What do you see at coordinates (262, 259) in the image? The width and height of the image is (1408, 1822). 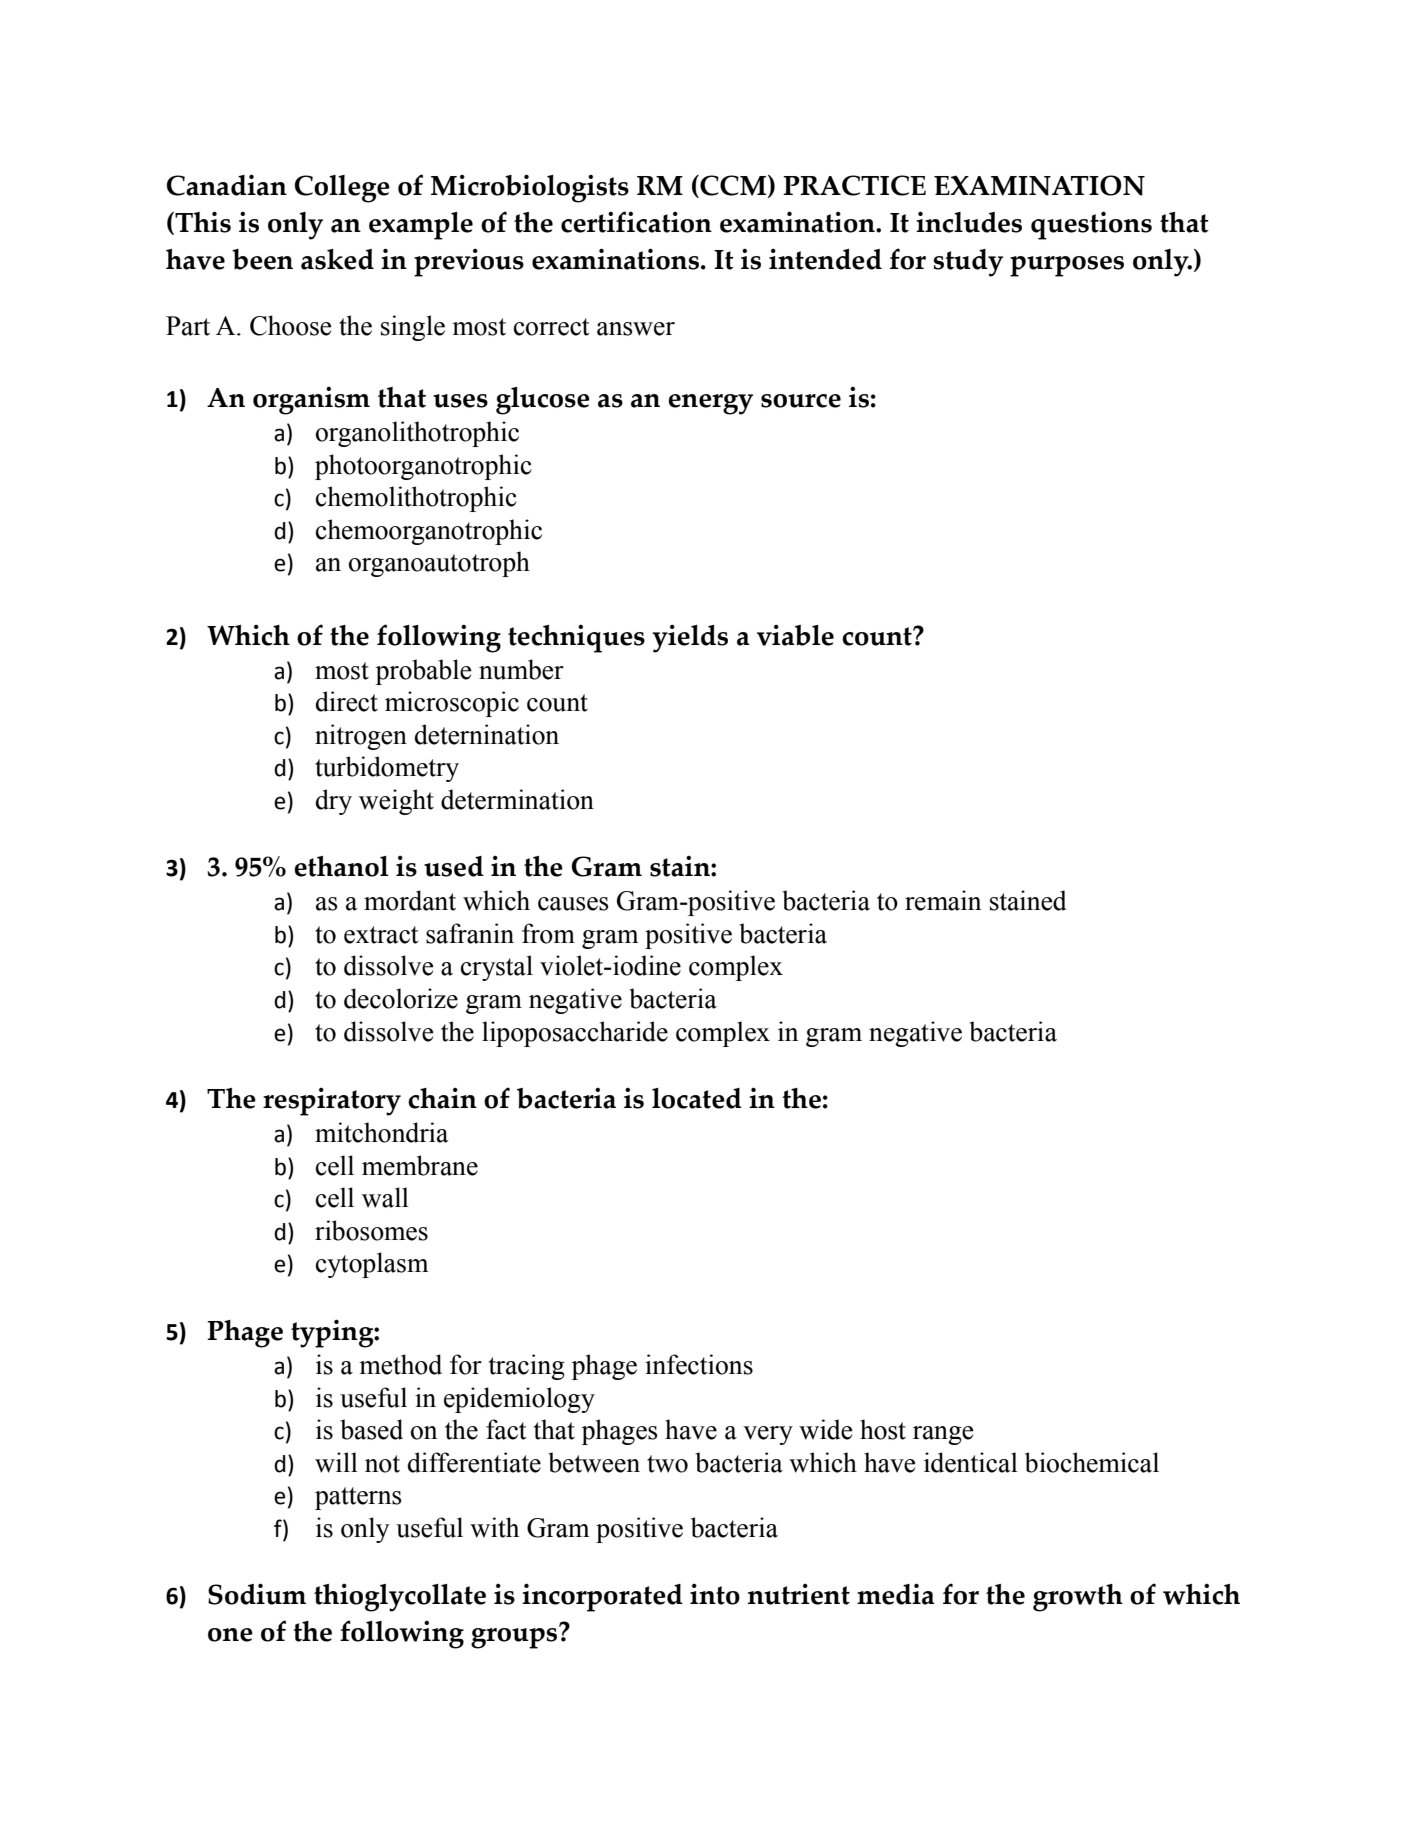 I see `been` at bounding box center [262, 259].
